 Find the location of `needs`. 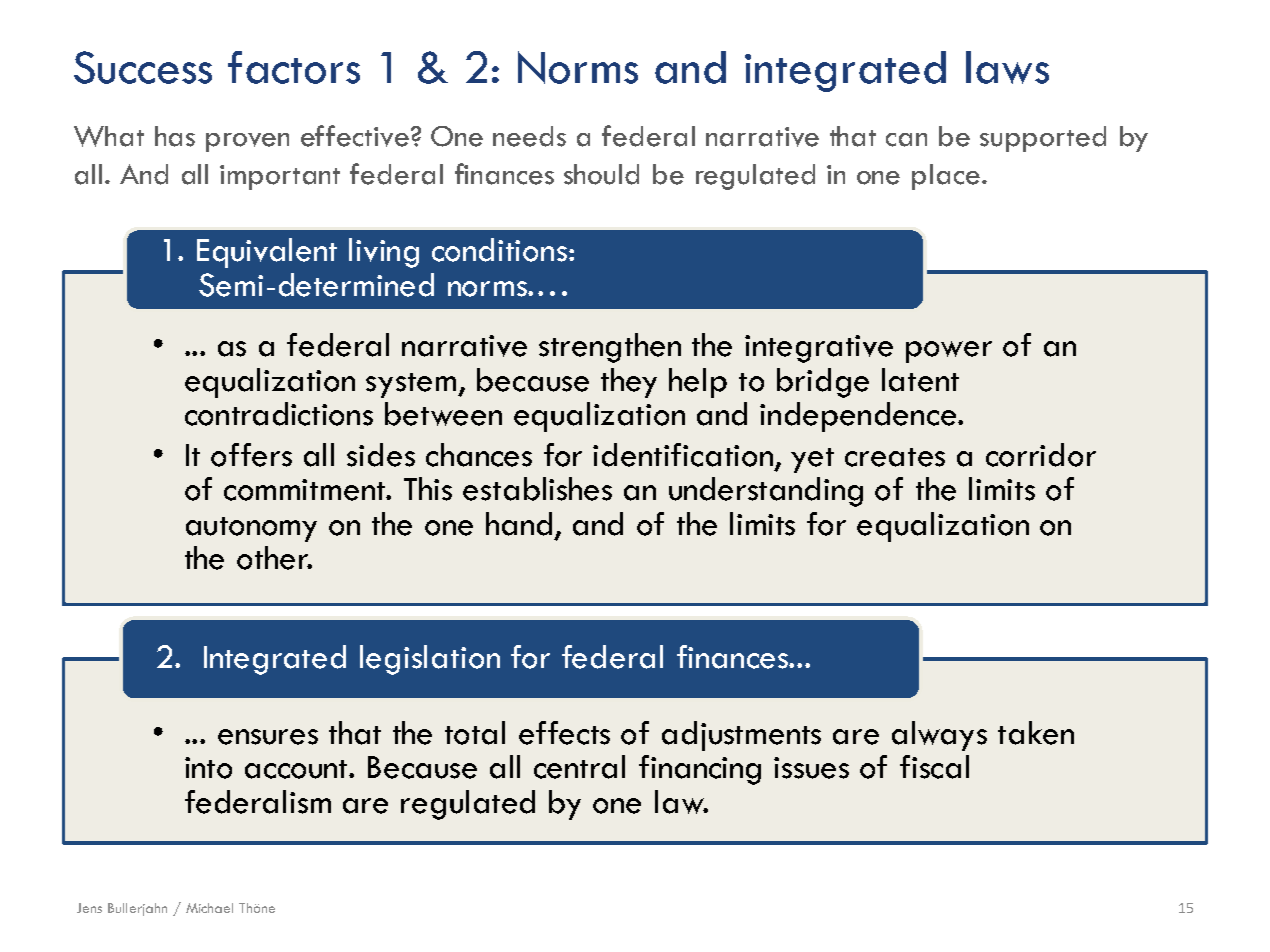

needs is located at coordinates (529, 136).
